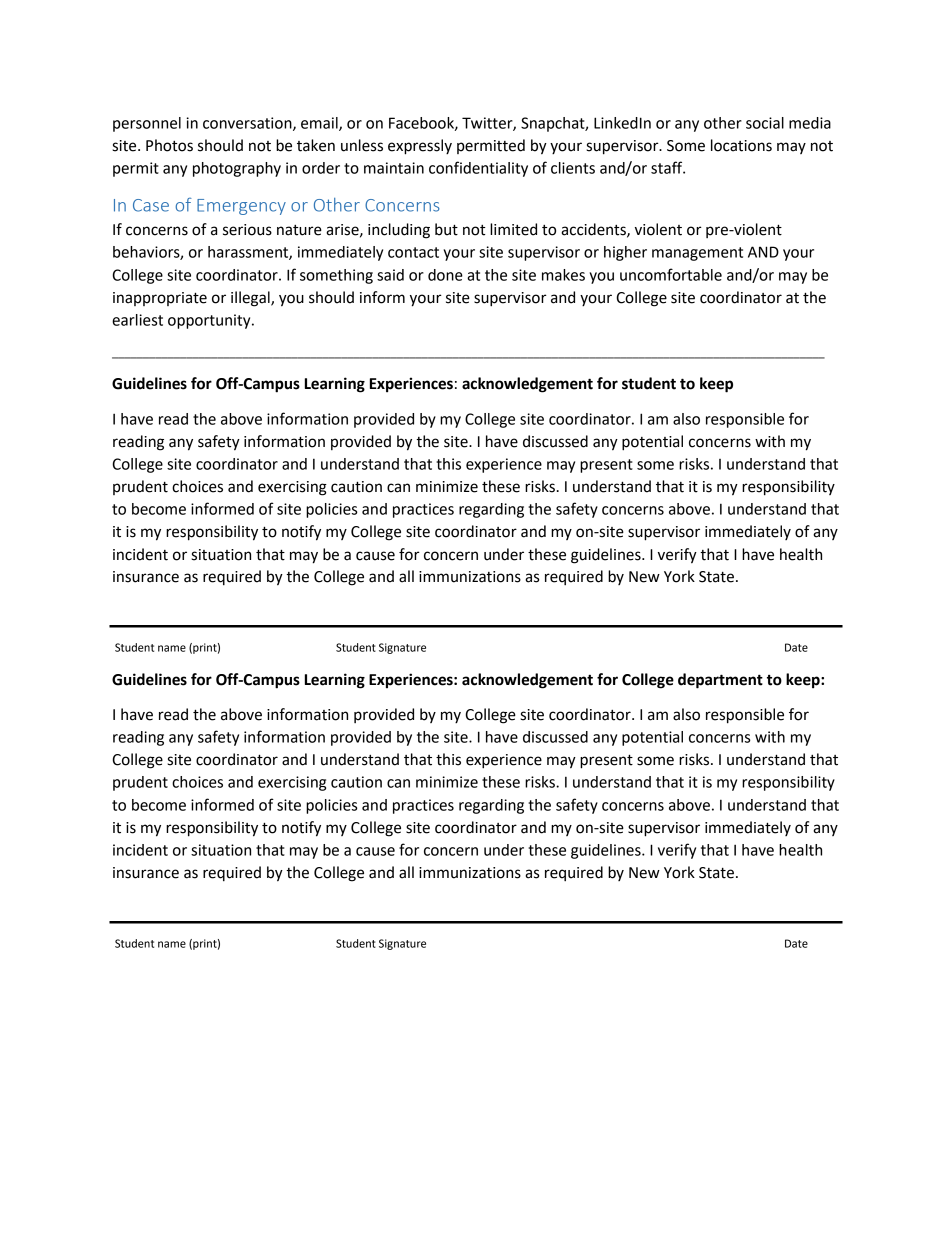 The width and height of the page is (952, 1233). What do you see at coordinates (137, 320) in the page?
I see `earliest` at bounding box center [137, 320].
